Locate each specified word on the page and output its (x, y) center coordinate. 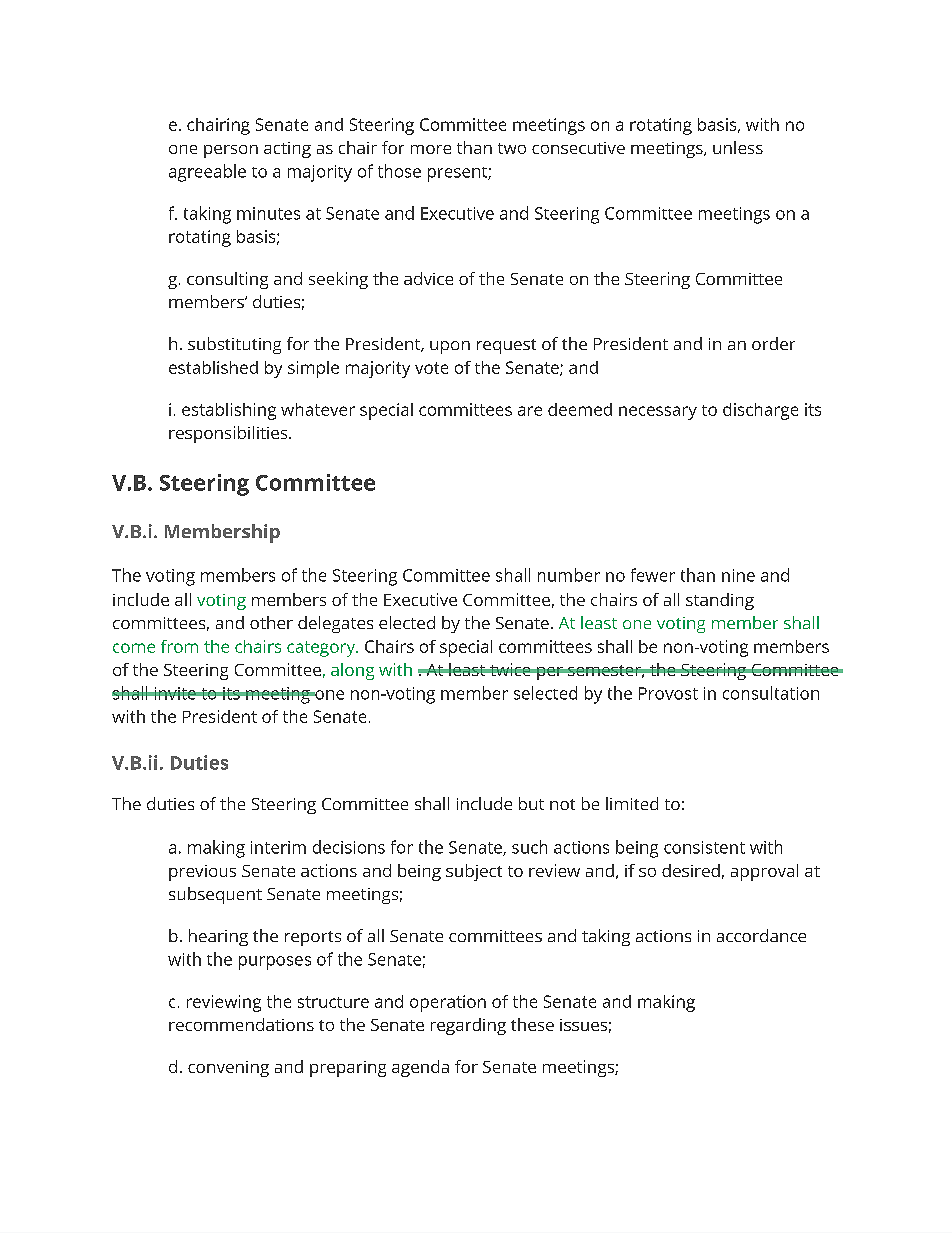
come (134, 648)
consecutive (578, 148)
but (531, 803)
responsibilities (229, 434)
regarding (468, 1026)
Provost (668, 693)
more (431, 149)
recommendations (241, 1024)
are (530, 411)
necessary (658, 413)
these (532, 1024)
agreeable (207, 173)
